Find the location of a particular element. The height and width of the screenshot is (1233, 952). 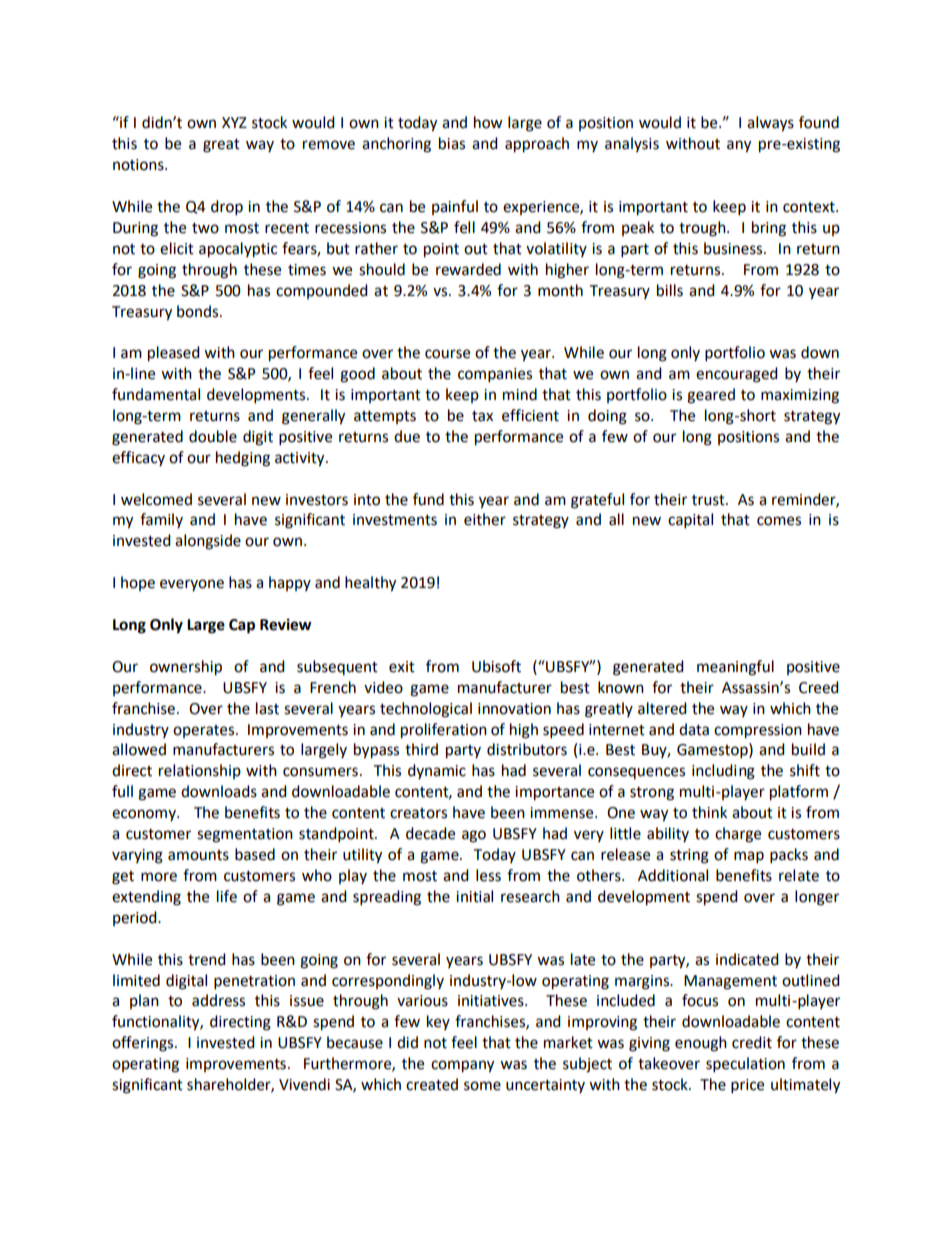

tax is located at coordinates (482, 416).
